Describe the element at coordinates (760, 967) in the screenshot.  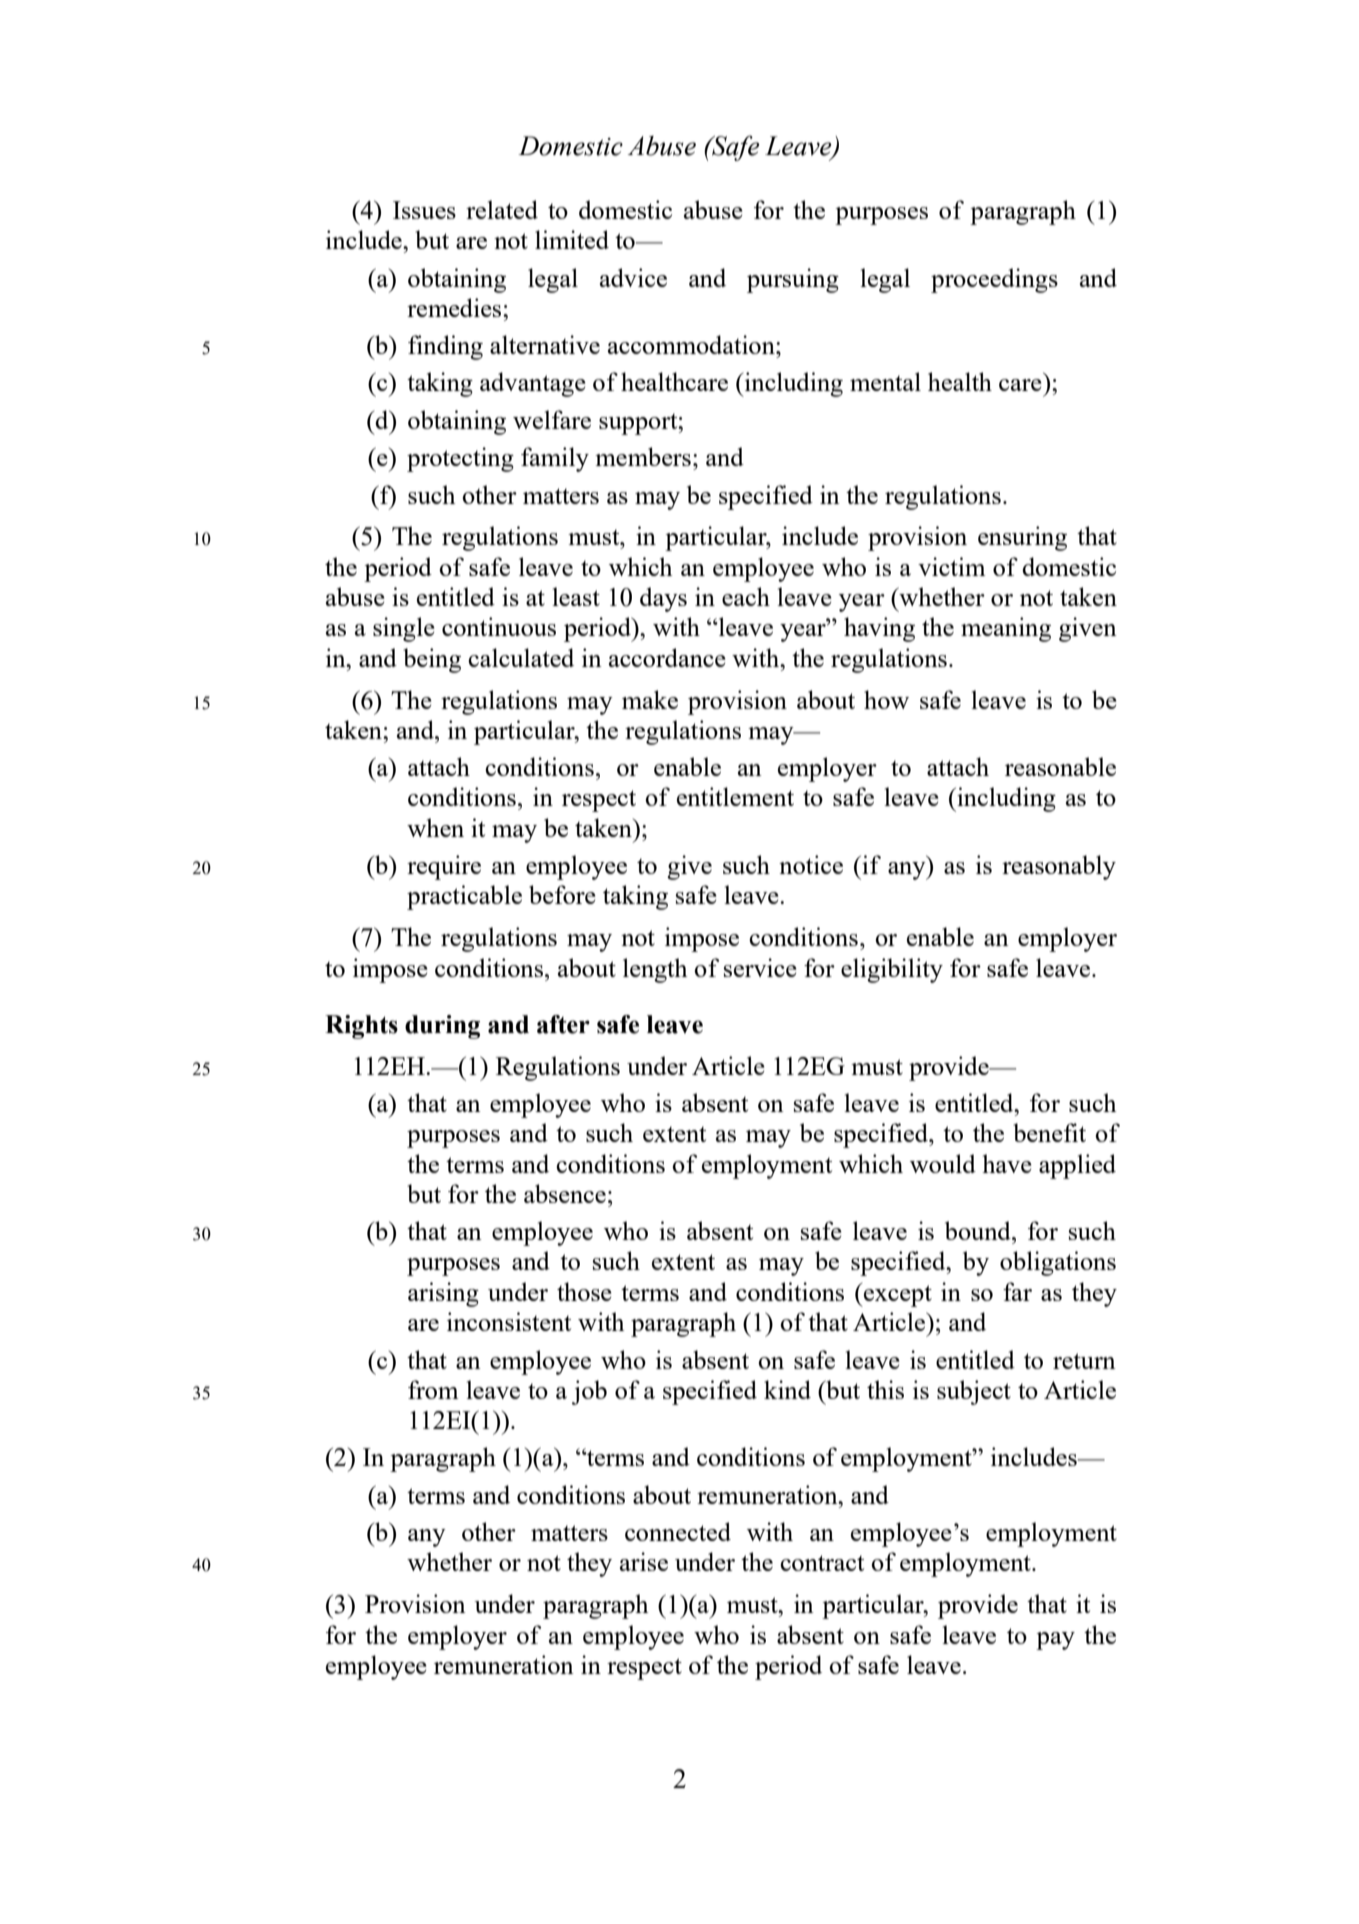
I see `service` at that location.
